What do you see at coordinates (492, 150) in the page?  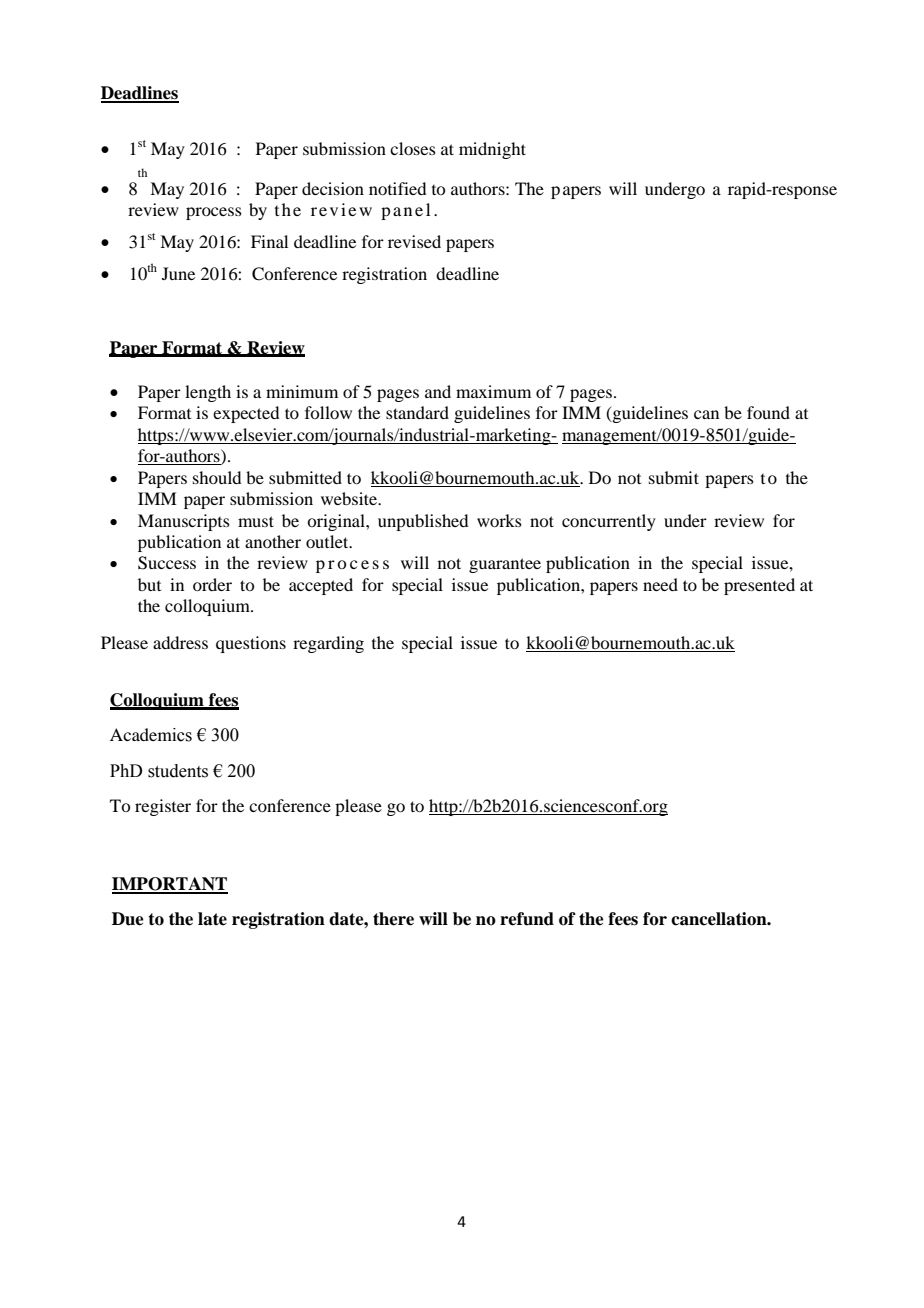 I see `midnight` at bounding box center [492, 150].
